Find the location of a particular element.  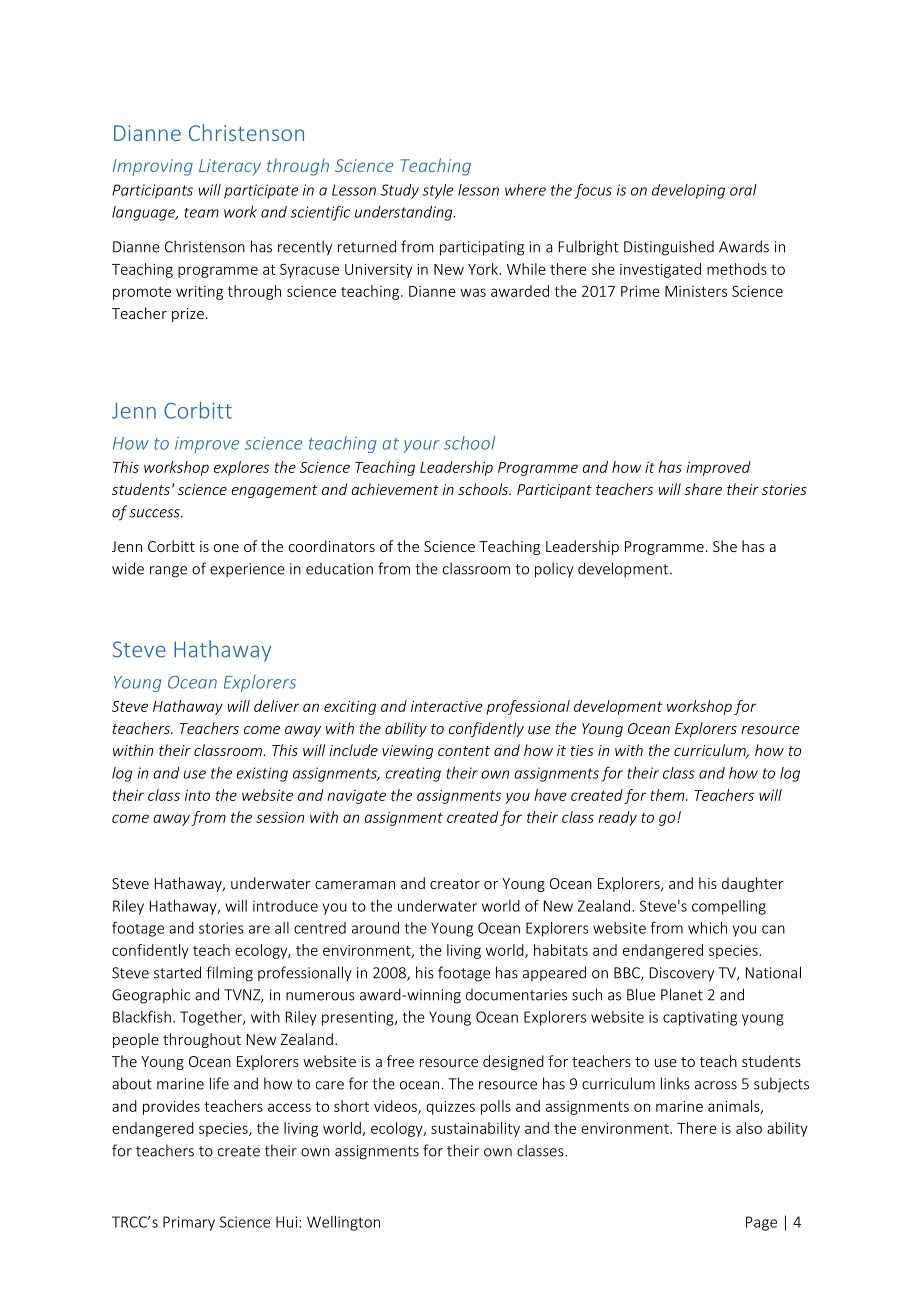

quizzes is located at coordinates (450, 1108).
